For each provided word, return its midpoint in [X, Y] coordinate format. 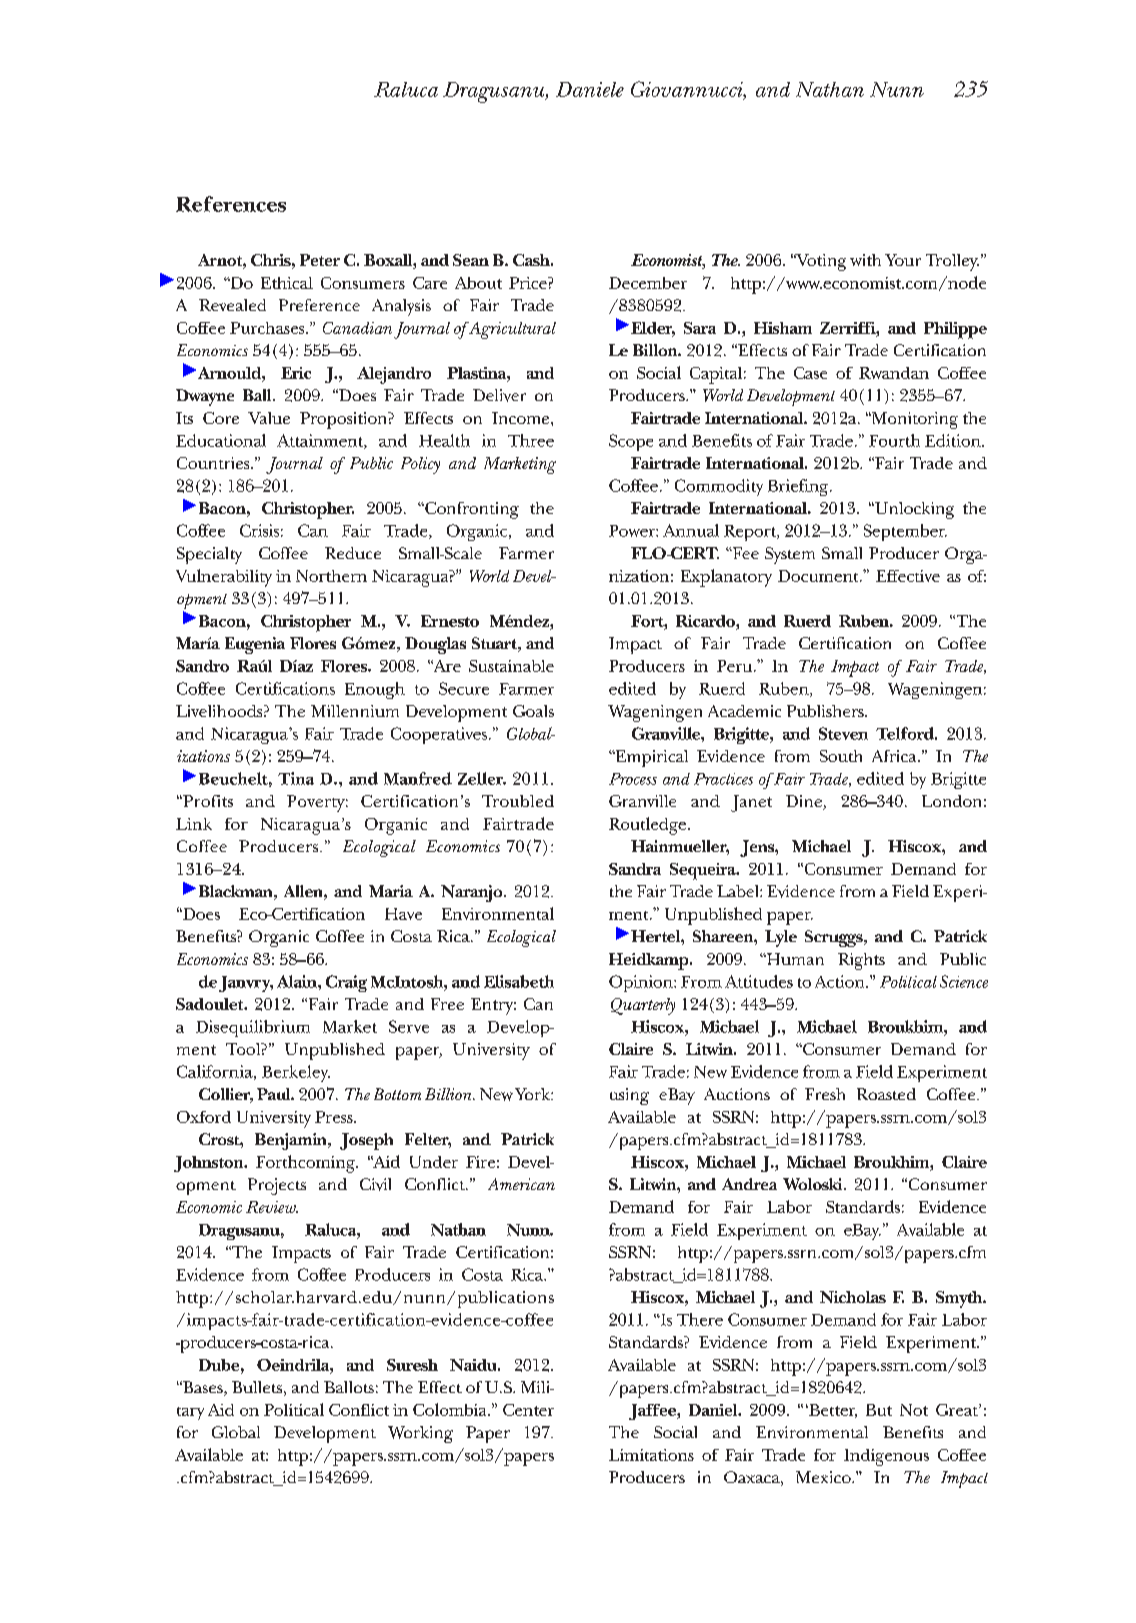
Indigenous [886, 1457]
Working [420, 1434]
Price [529, 283]
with [865, 260]
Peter [320, 260]
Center [528, 1410]
